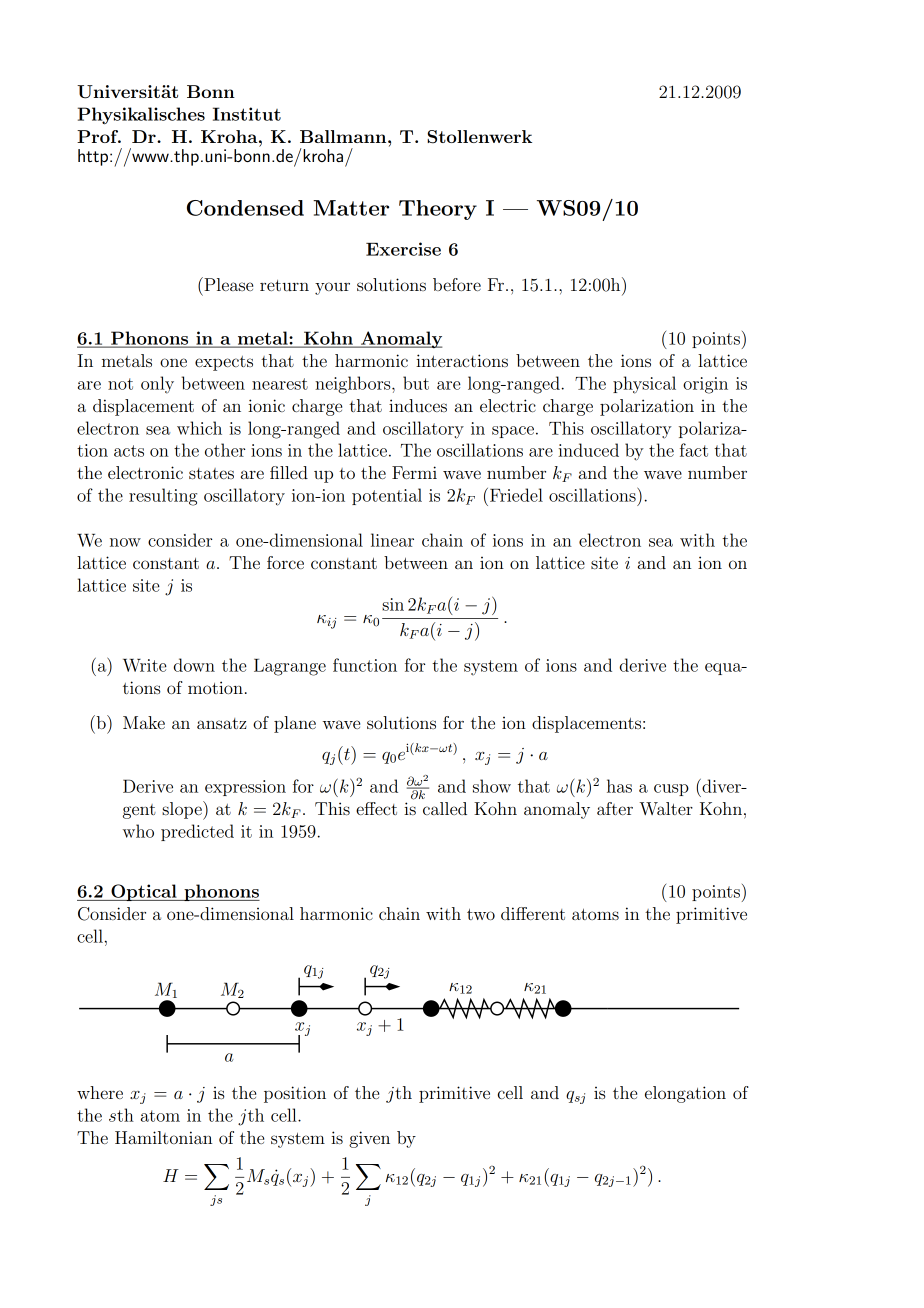 This page has height=1308, width=924. I want to click on Prof, so click(99, 136).
